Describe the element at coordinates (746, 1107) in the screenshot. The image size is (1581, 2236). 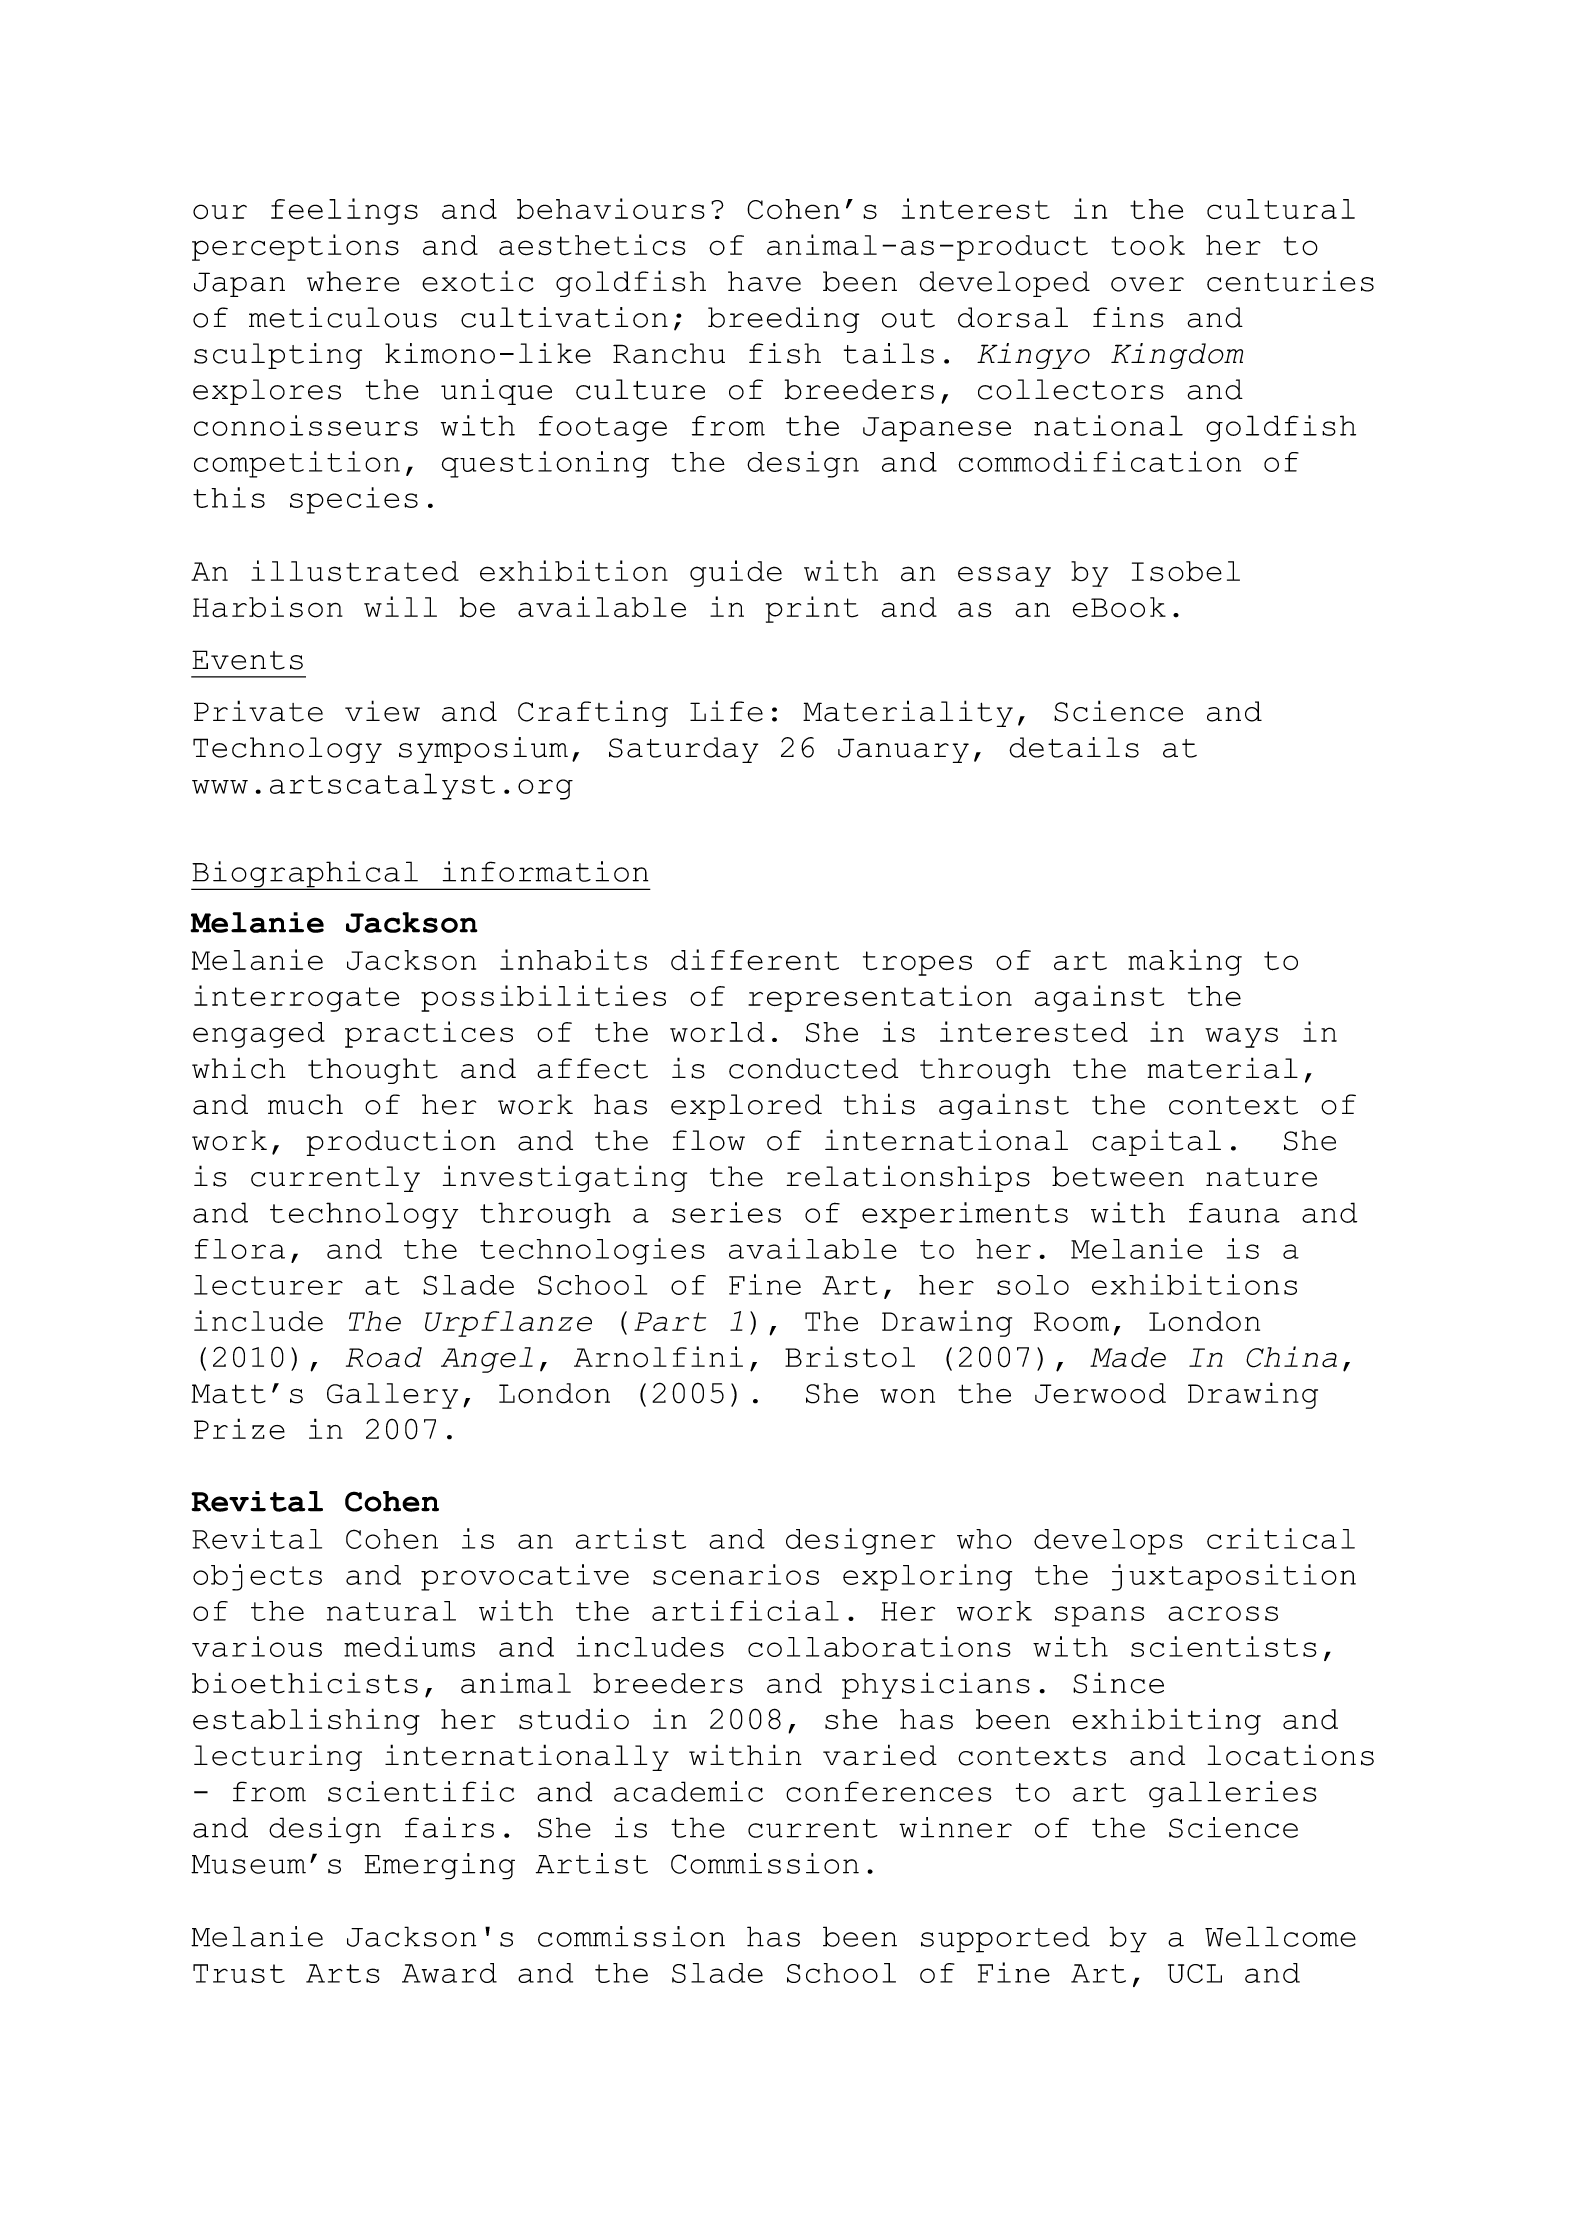
I see `explored` at that location.
